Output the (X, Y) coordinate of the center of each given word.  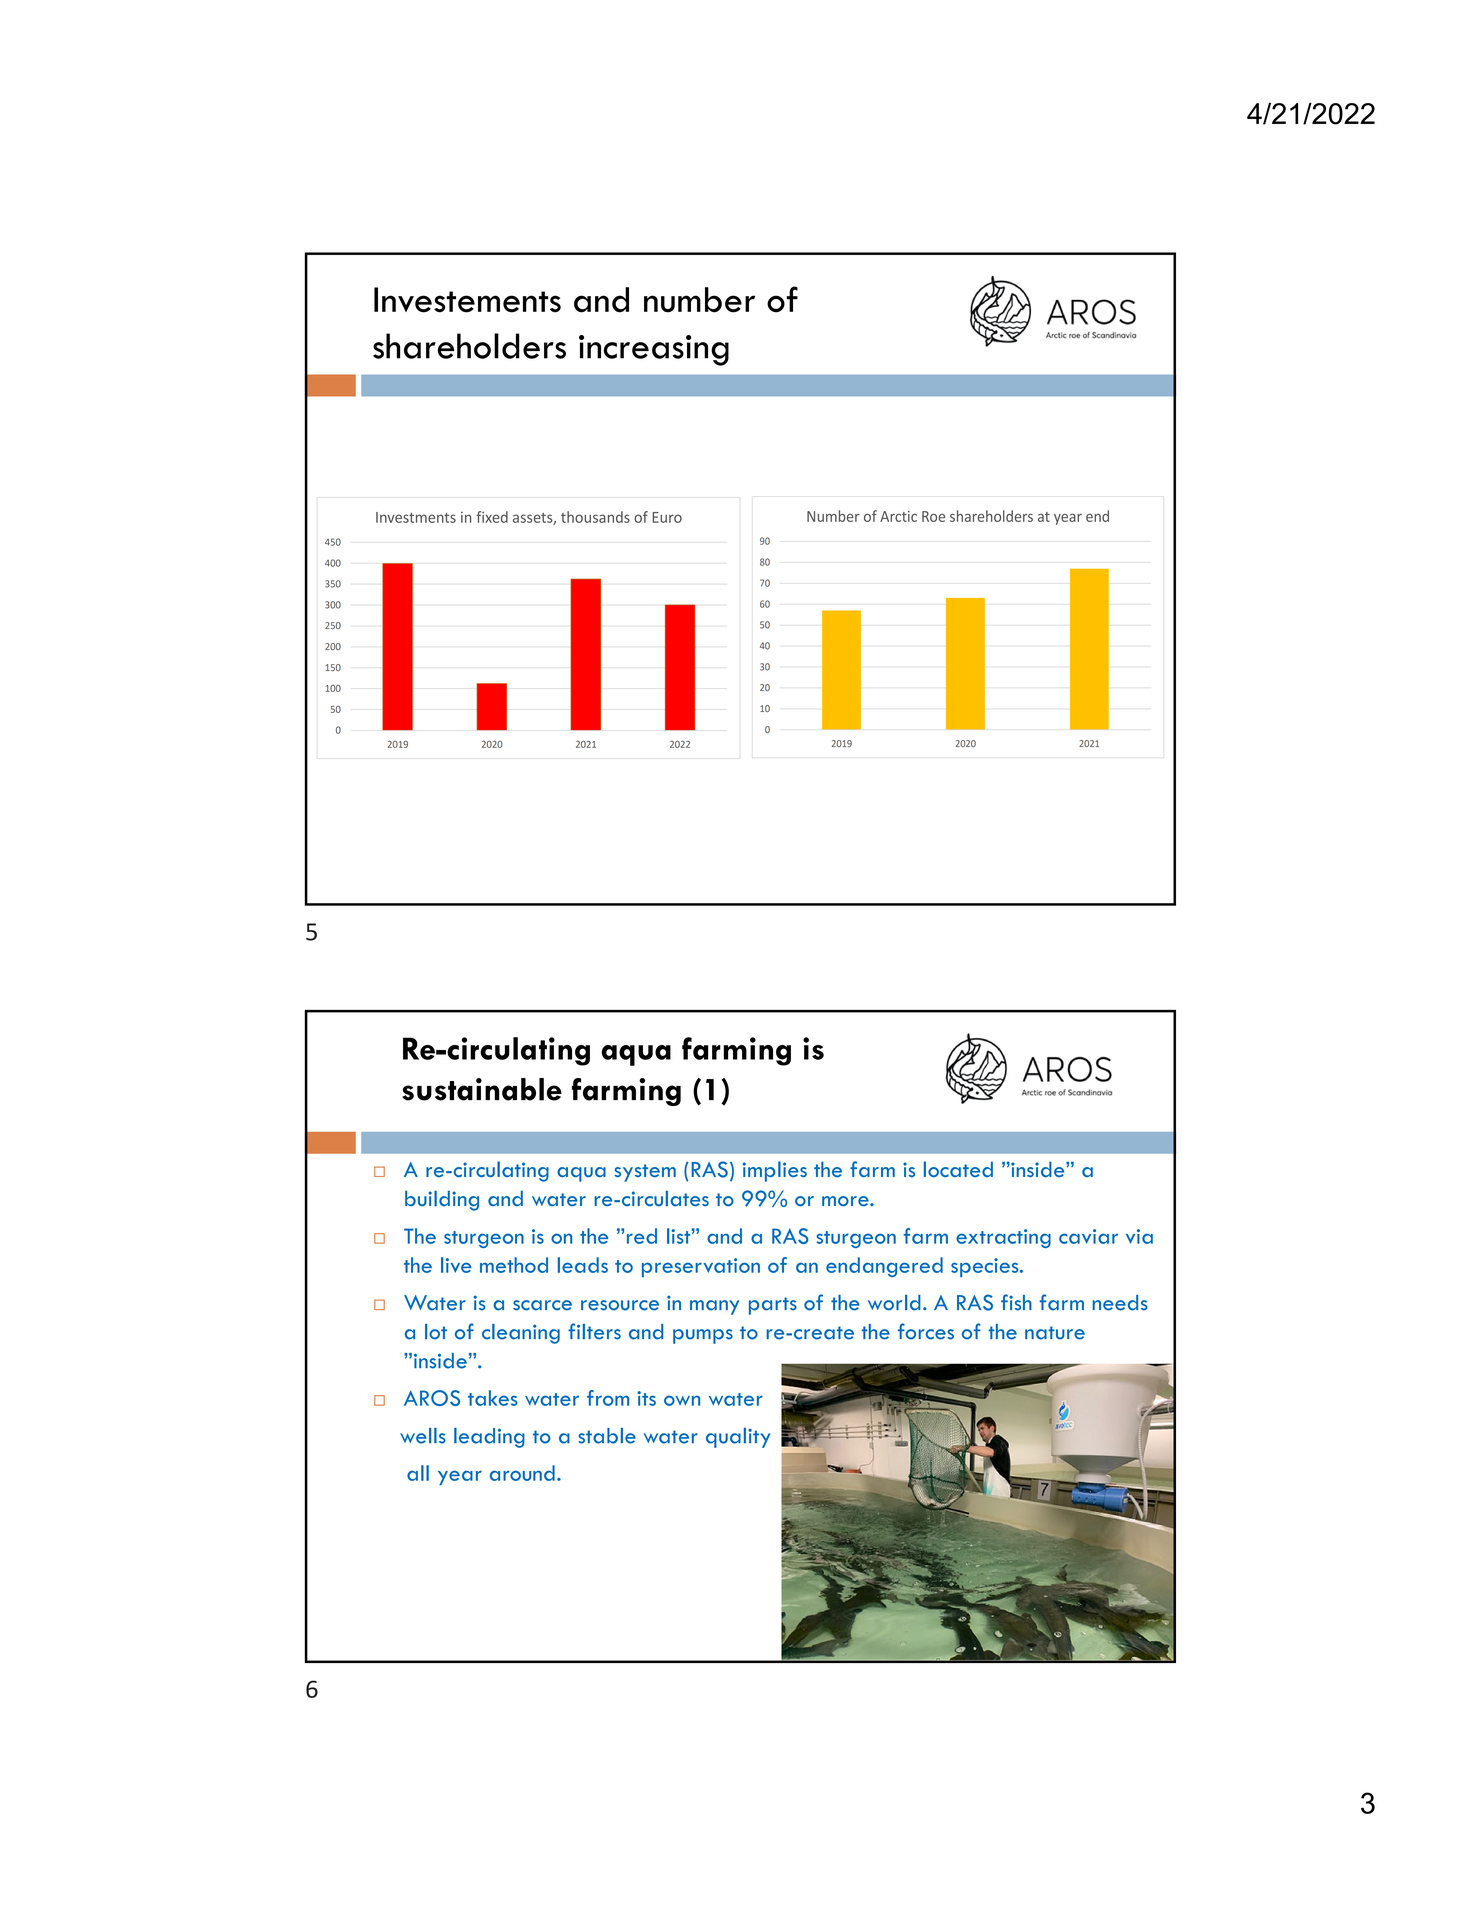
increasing (654, 350)
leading (489, 1438)
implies (775, 1171)
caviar (1088, 1236)
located (958, 1169)
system (645, 1173)
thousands (595, 517)
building (442, 1200)
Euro (667, 517)
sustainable (482, 1089)
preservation (701, 1267)
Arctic (898, 516)
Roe (933, 516)
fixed (492, 517)
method (514, 1265)
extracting (1003, 1238)
